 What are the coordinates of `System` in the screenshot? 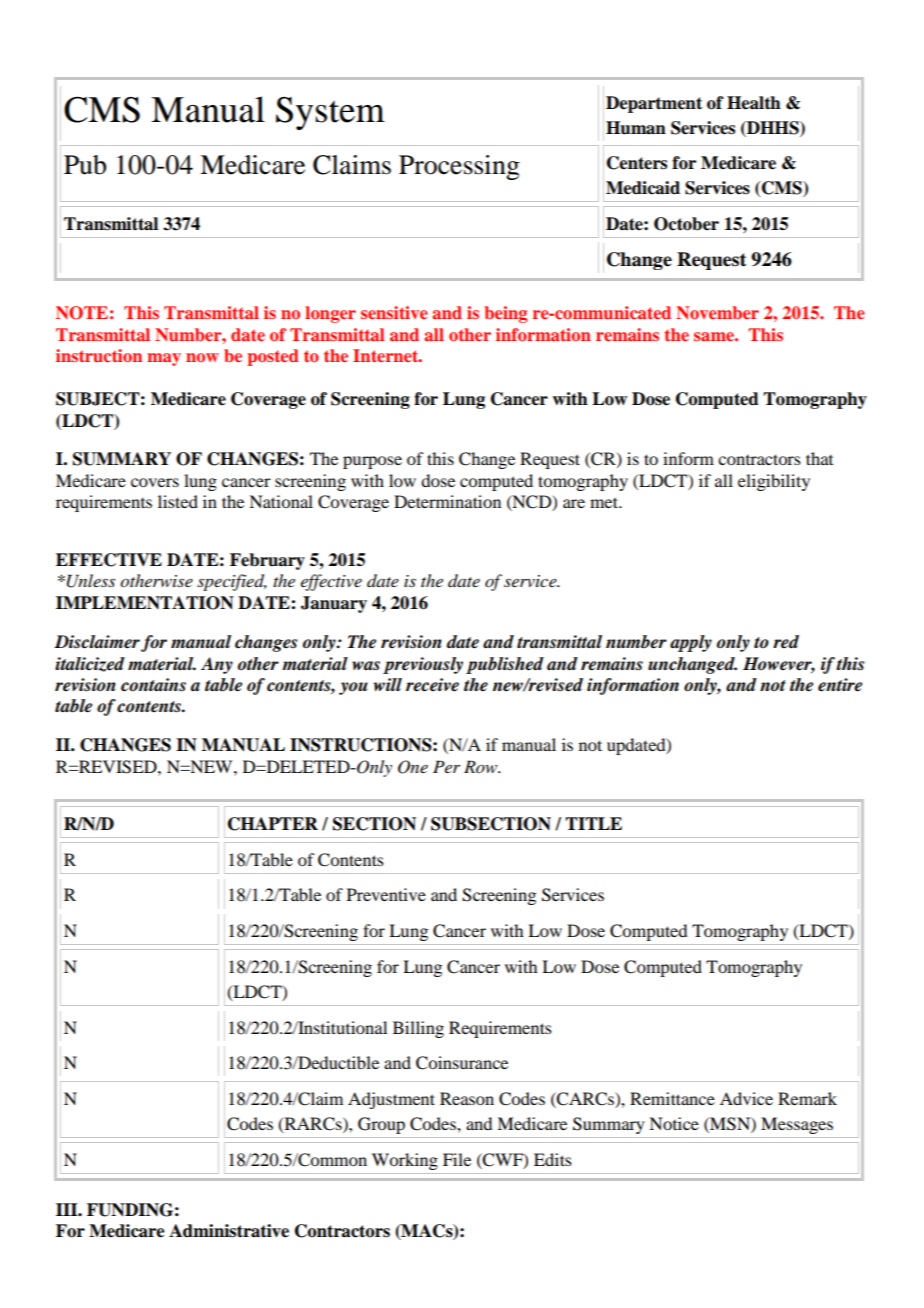 It's located at (330, 113).
